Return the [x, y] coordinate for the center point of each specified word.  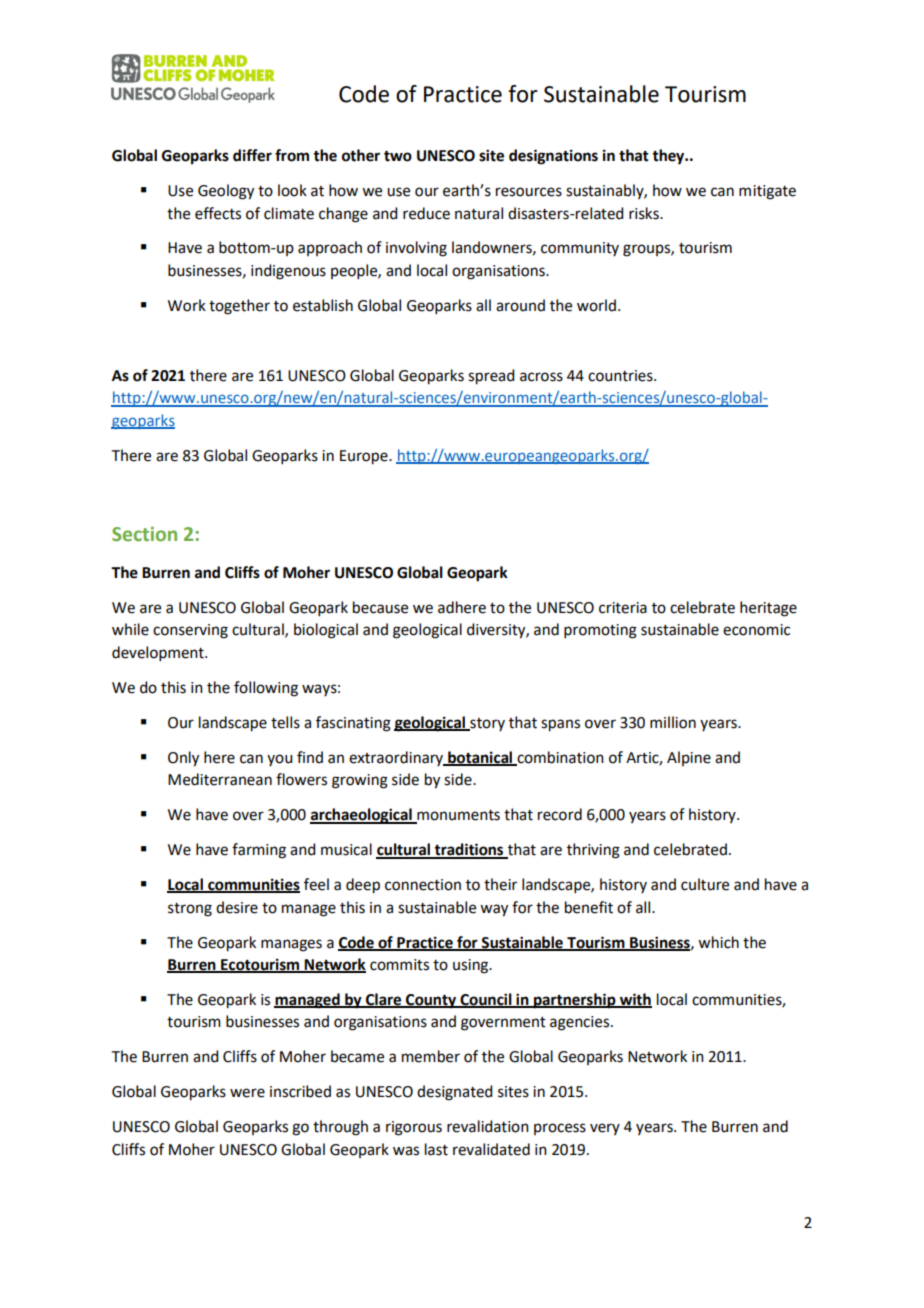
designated [454, 1093]
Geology [226, 192]
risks [645, 213]
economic [756, 630]
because [380, 607]
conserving [190, 631]
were [247, 1093]
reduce [426, 213]
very [605, 1129]
